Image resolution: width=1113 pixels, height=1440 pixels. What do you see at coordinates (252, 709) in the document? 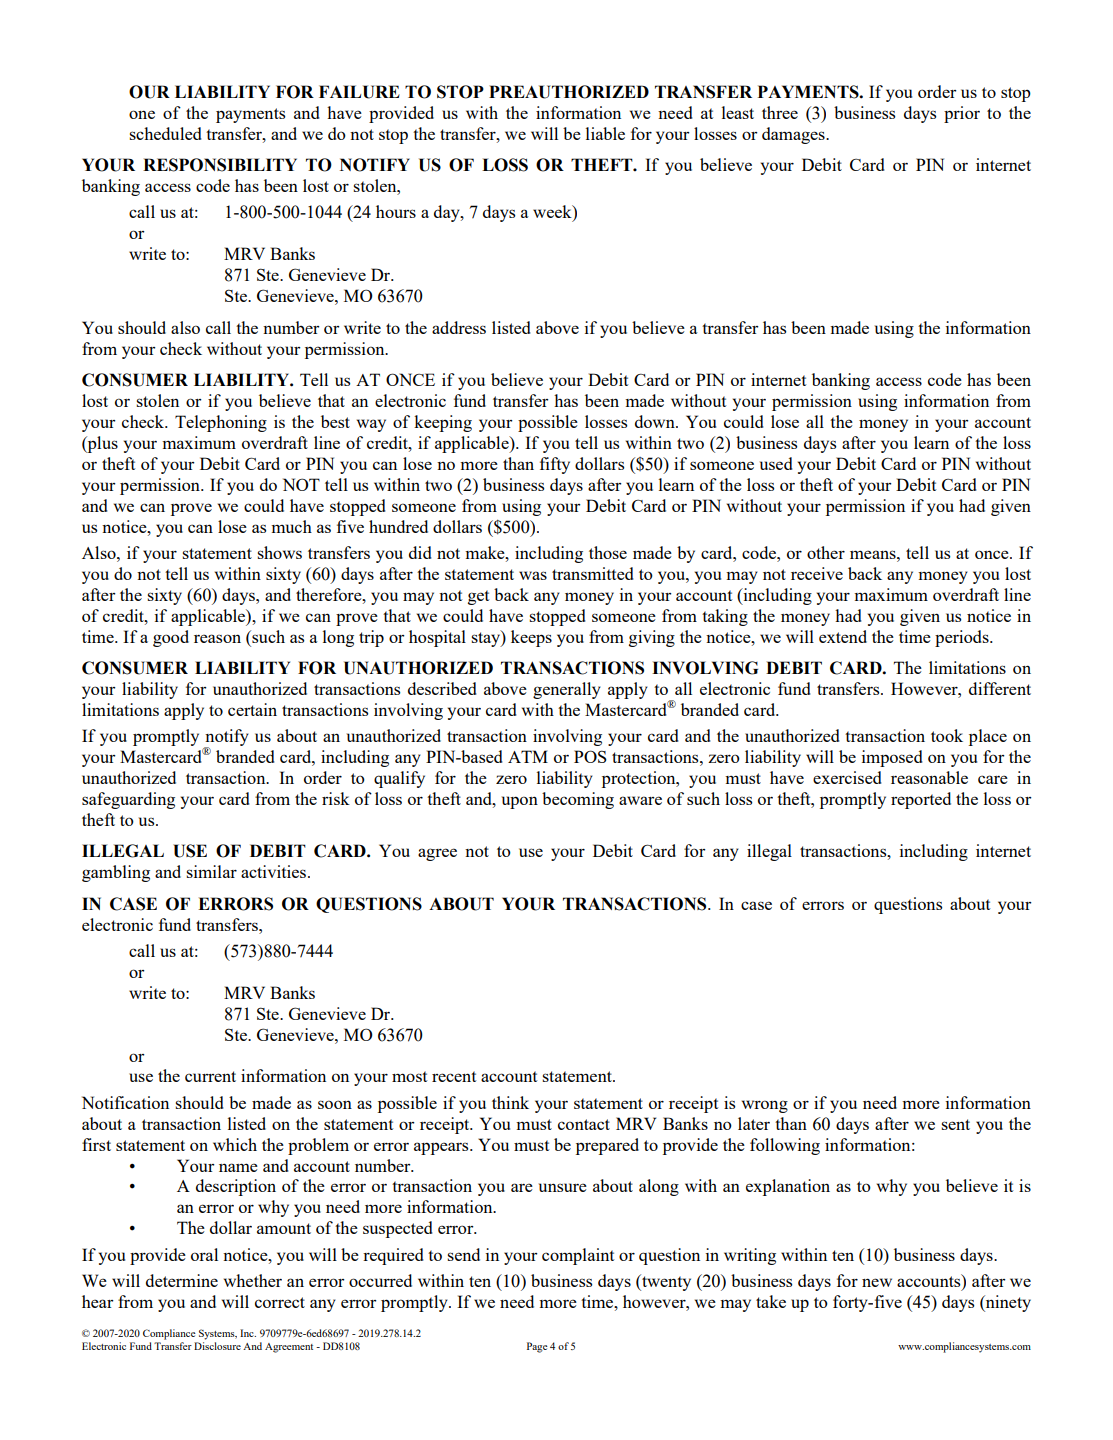
I see `certain` at bounding box center [252, 709].
